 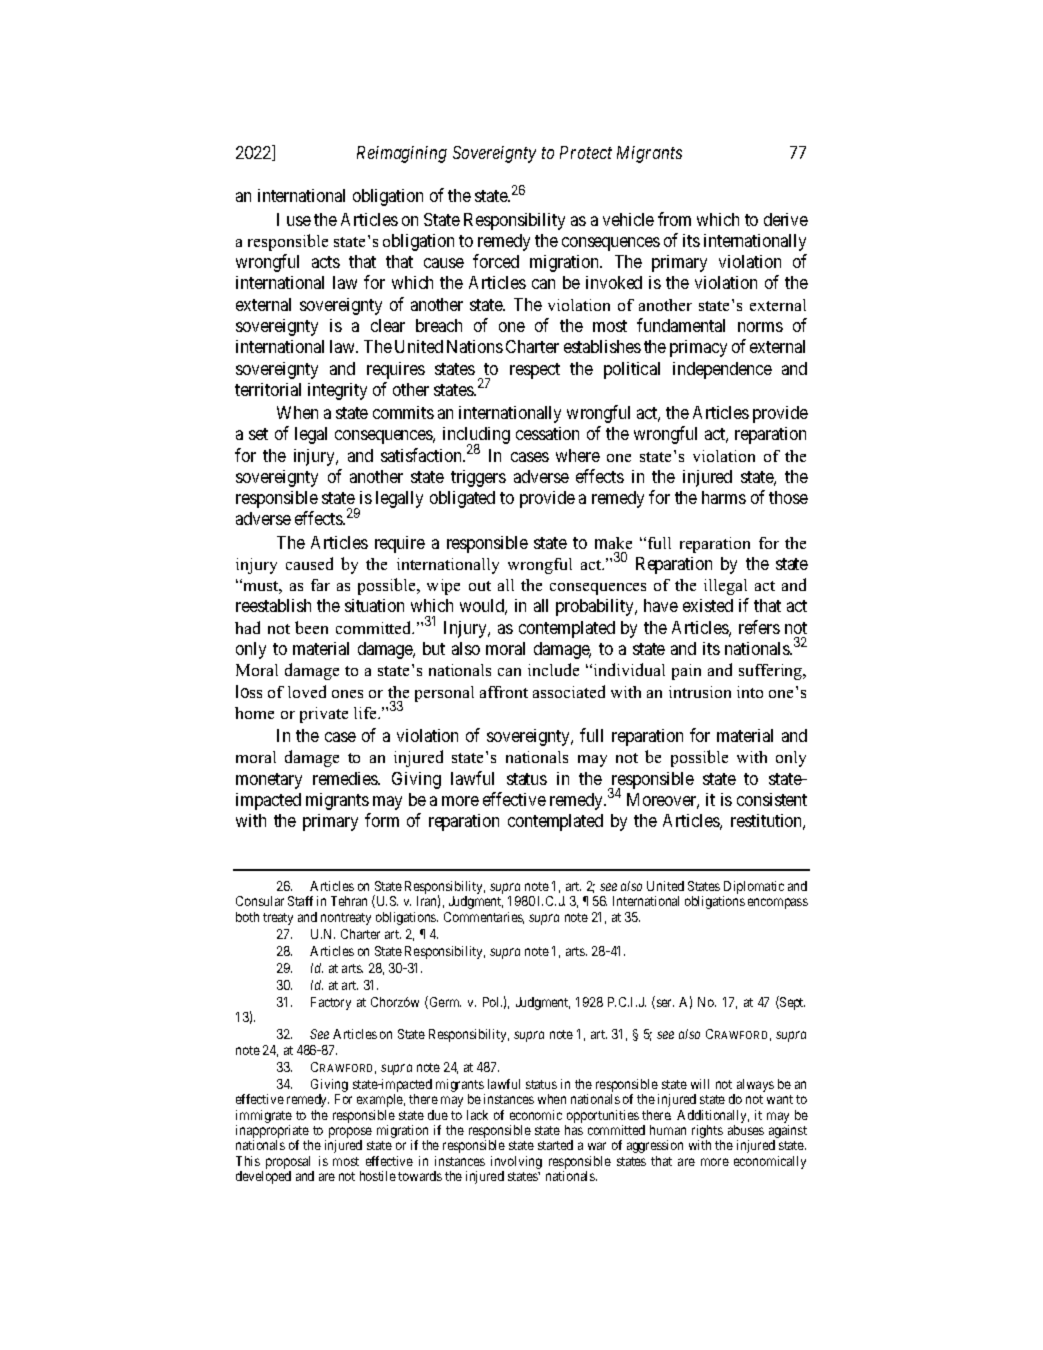 What do you see at coordinates (586, 152) in the document?
I see `Protect` at bounding box center [586, 152].
